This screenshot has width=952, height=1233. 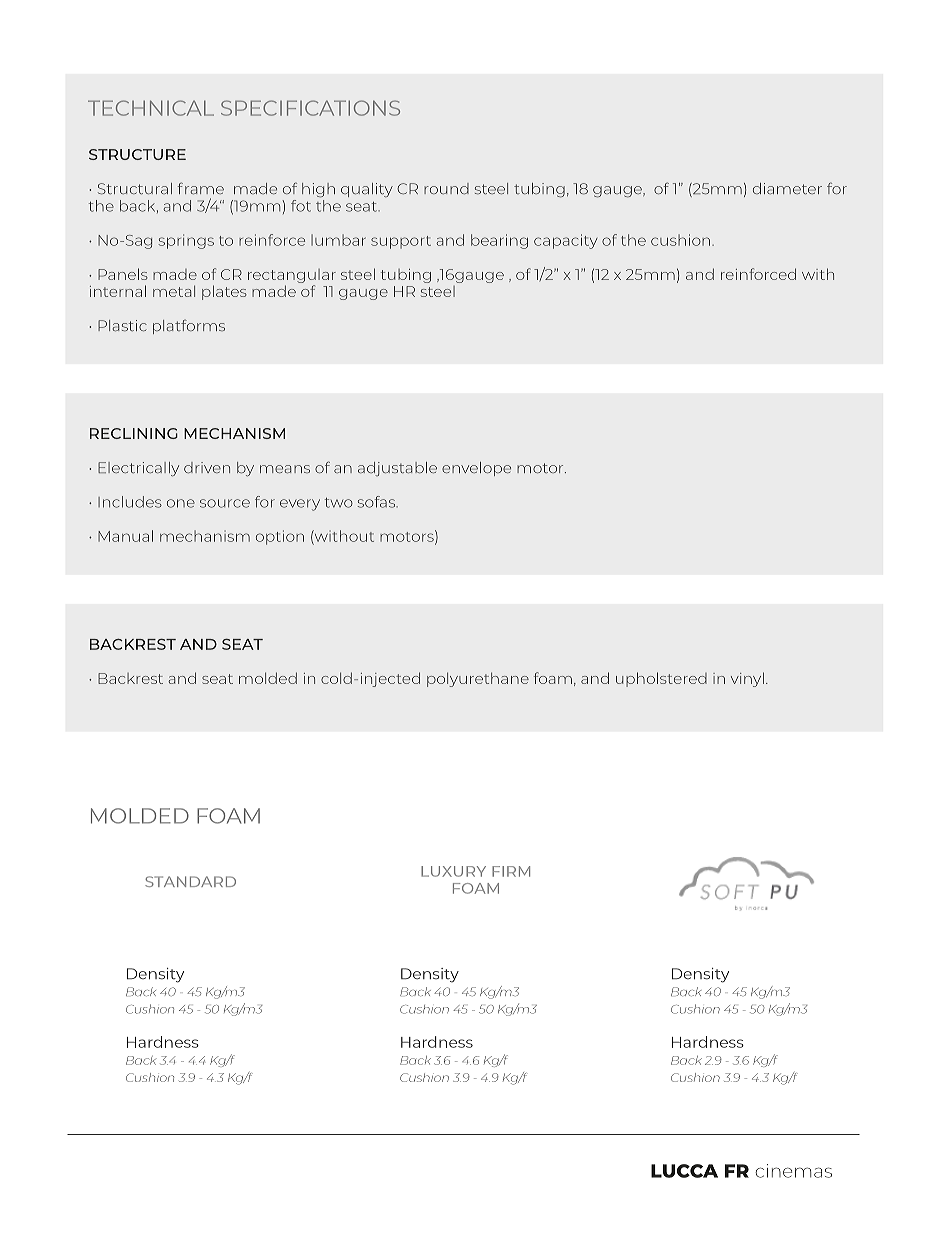 What do you see at coordinates (190, 881) in the screenshot?
I see `STANDARD` at bounding box center [190, 881].
